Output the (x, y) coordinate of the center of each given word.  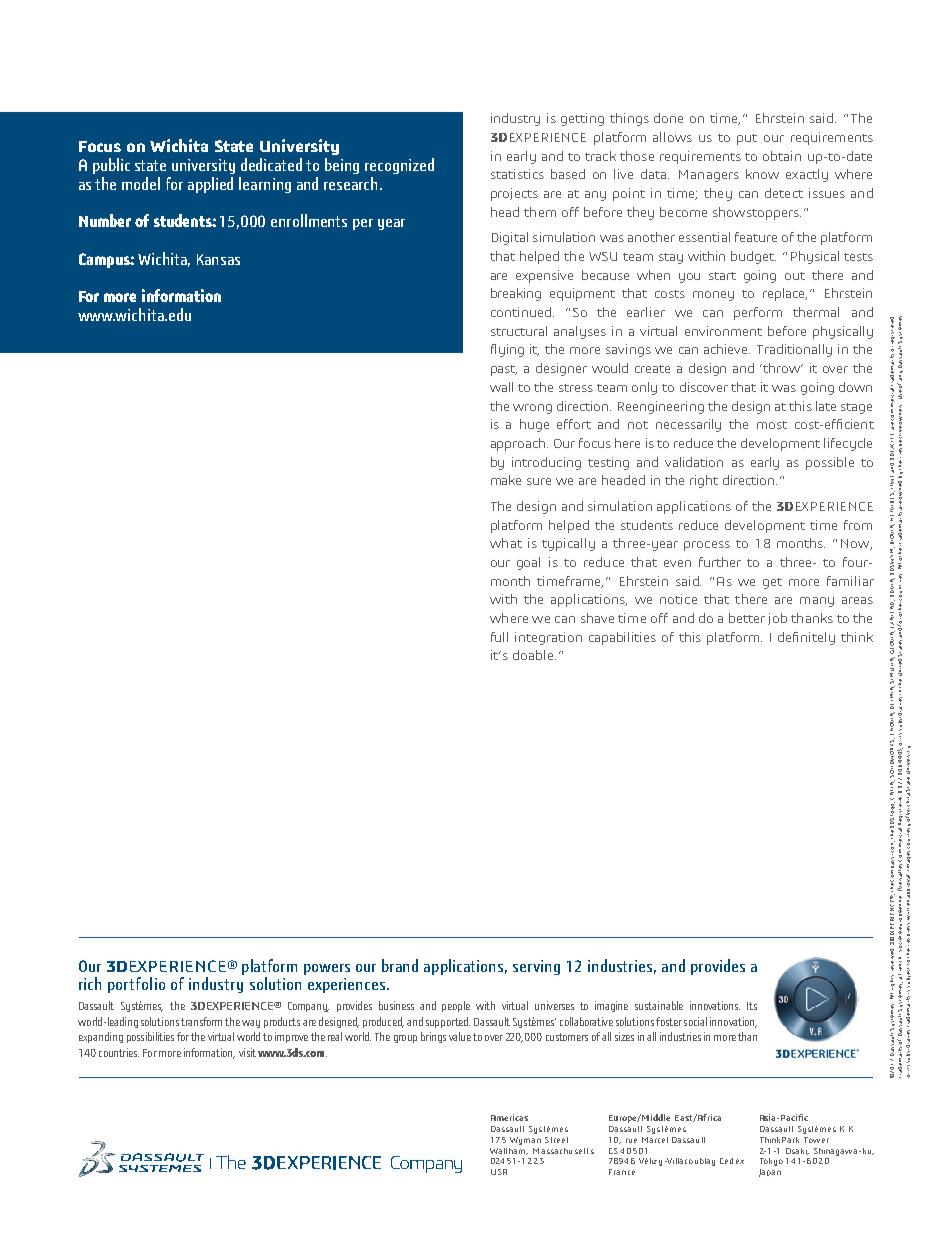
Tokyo (771, 1162)
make (506, 480)
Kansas (218, 259)
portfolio (136, 985)
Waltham (509, 1149)
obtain (782, 156)
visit (247, 1052)
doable (534, 655)
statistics (517, 174)
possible (830, 463)
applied (210, 185)
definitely (806, 638)
